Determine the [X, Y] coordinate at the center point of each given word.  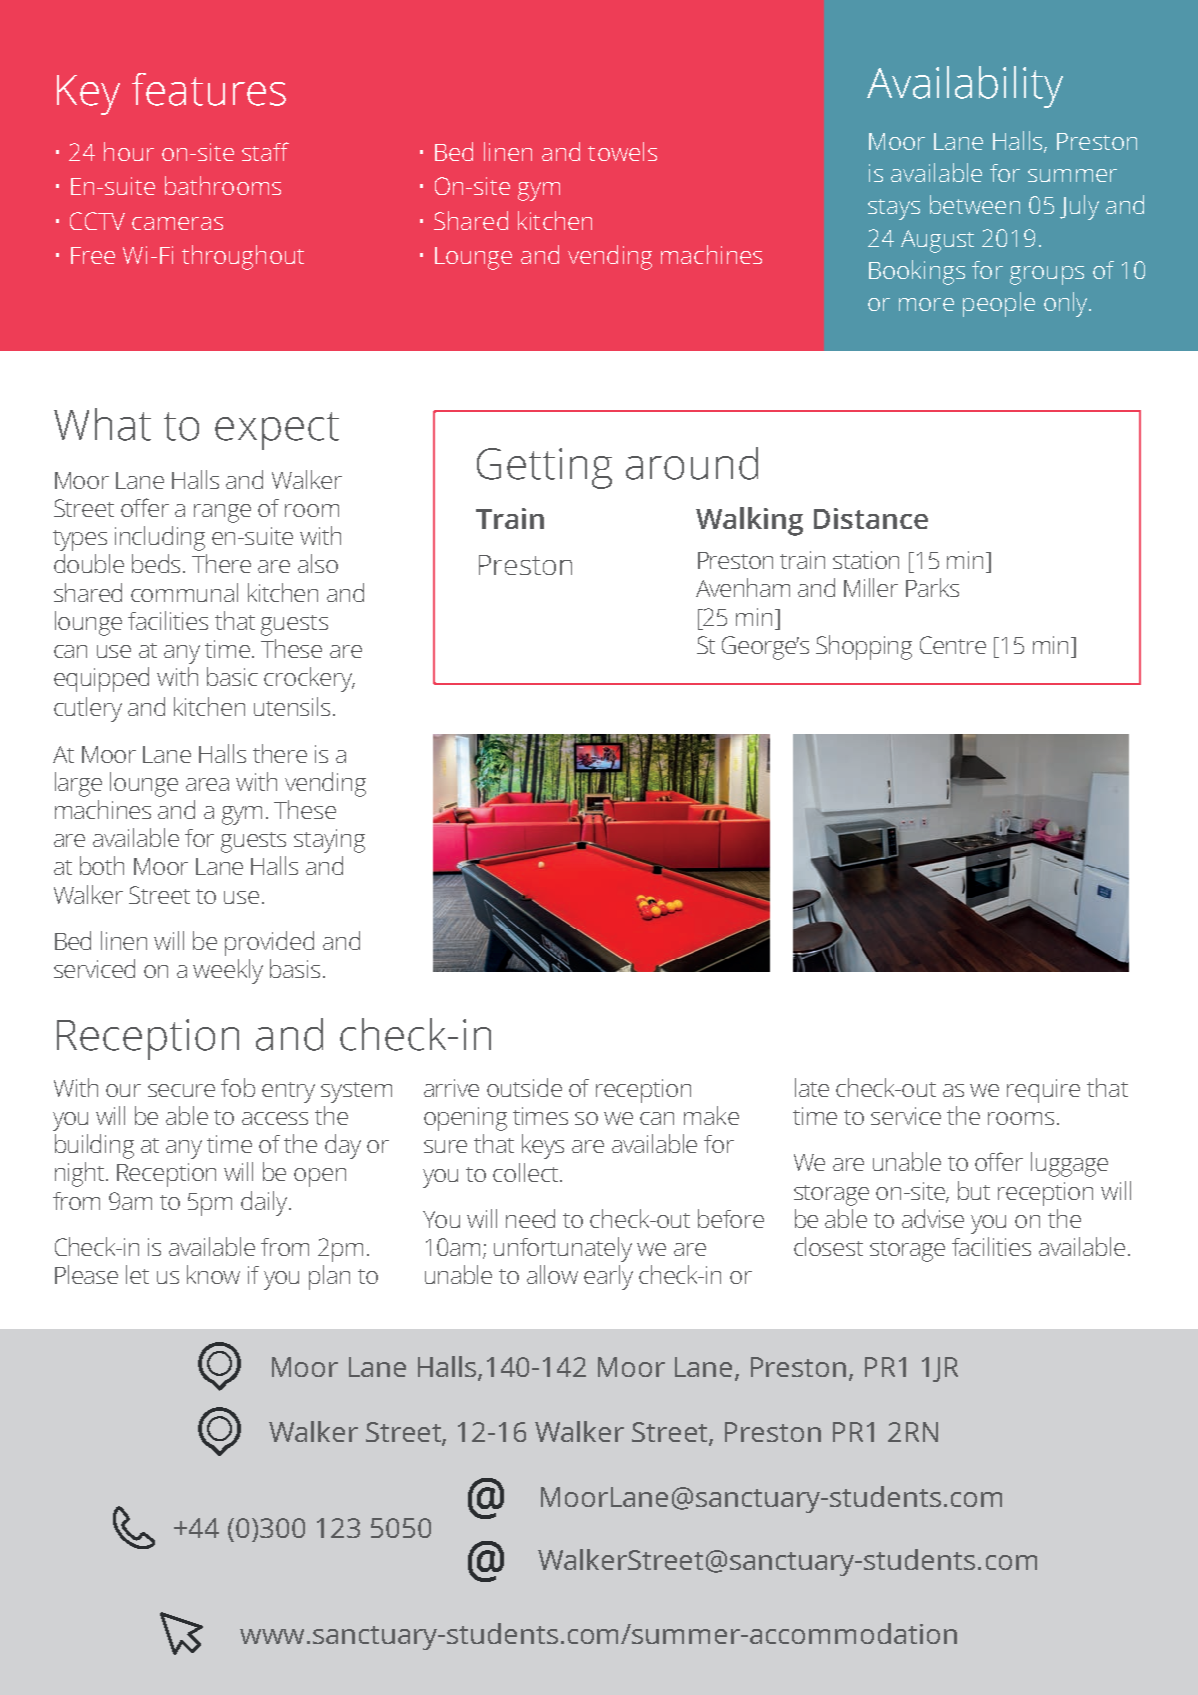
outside [524, 1087]
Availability [965, 87]
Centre [953, 645]
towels [622, 151]
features [209, 89]
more [926, 304]
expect [277, 431]
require [1043, 1091]
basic [232, 676]
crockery [309, 679]
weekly [228, 971]
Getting [544, 468]
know [213, 1274]
